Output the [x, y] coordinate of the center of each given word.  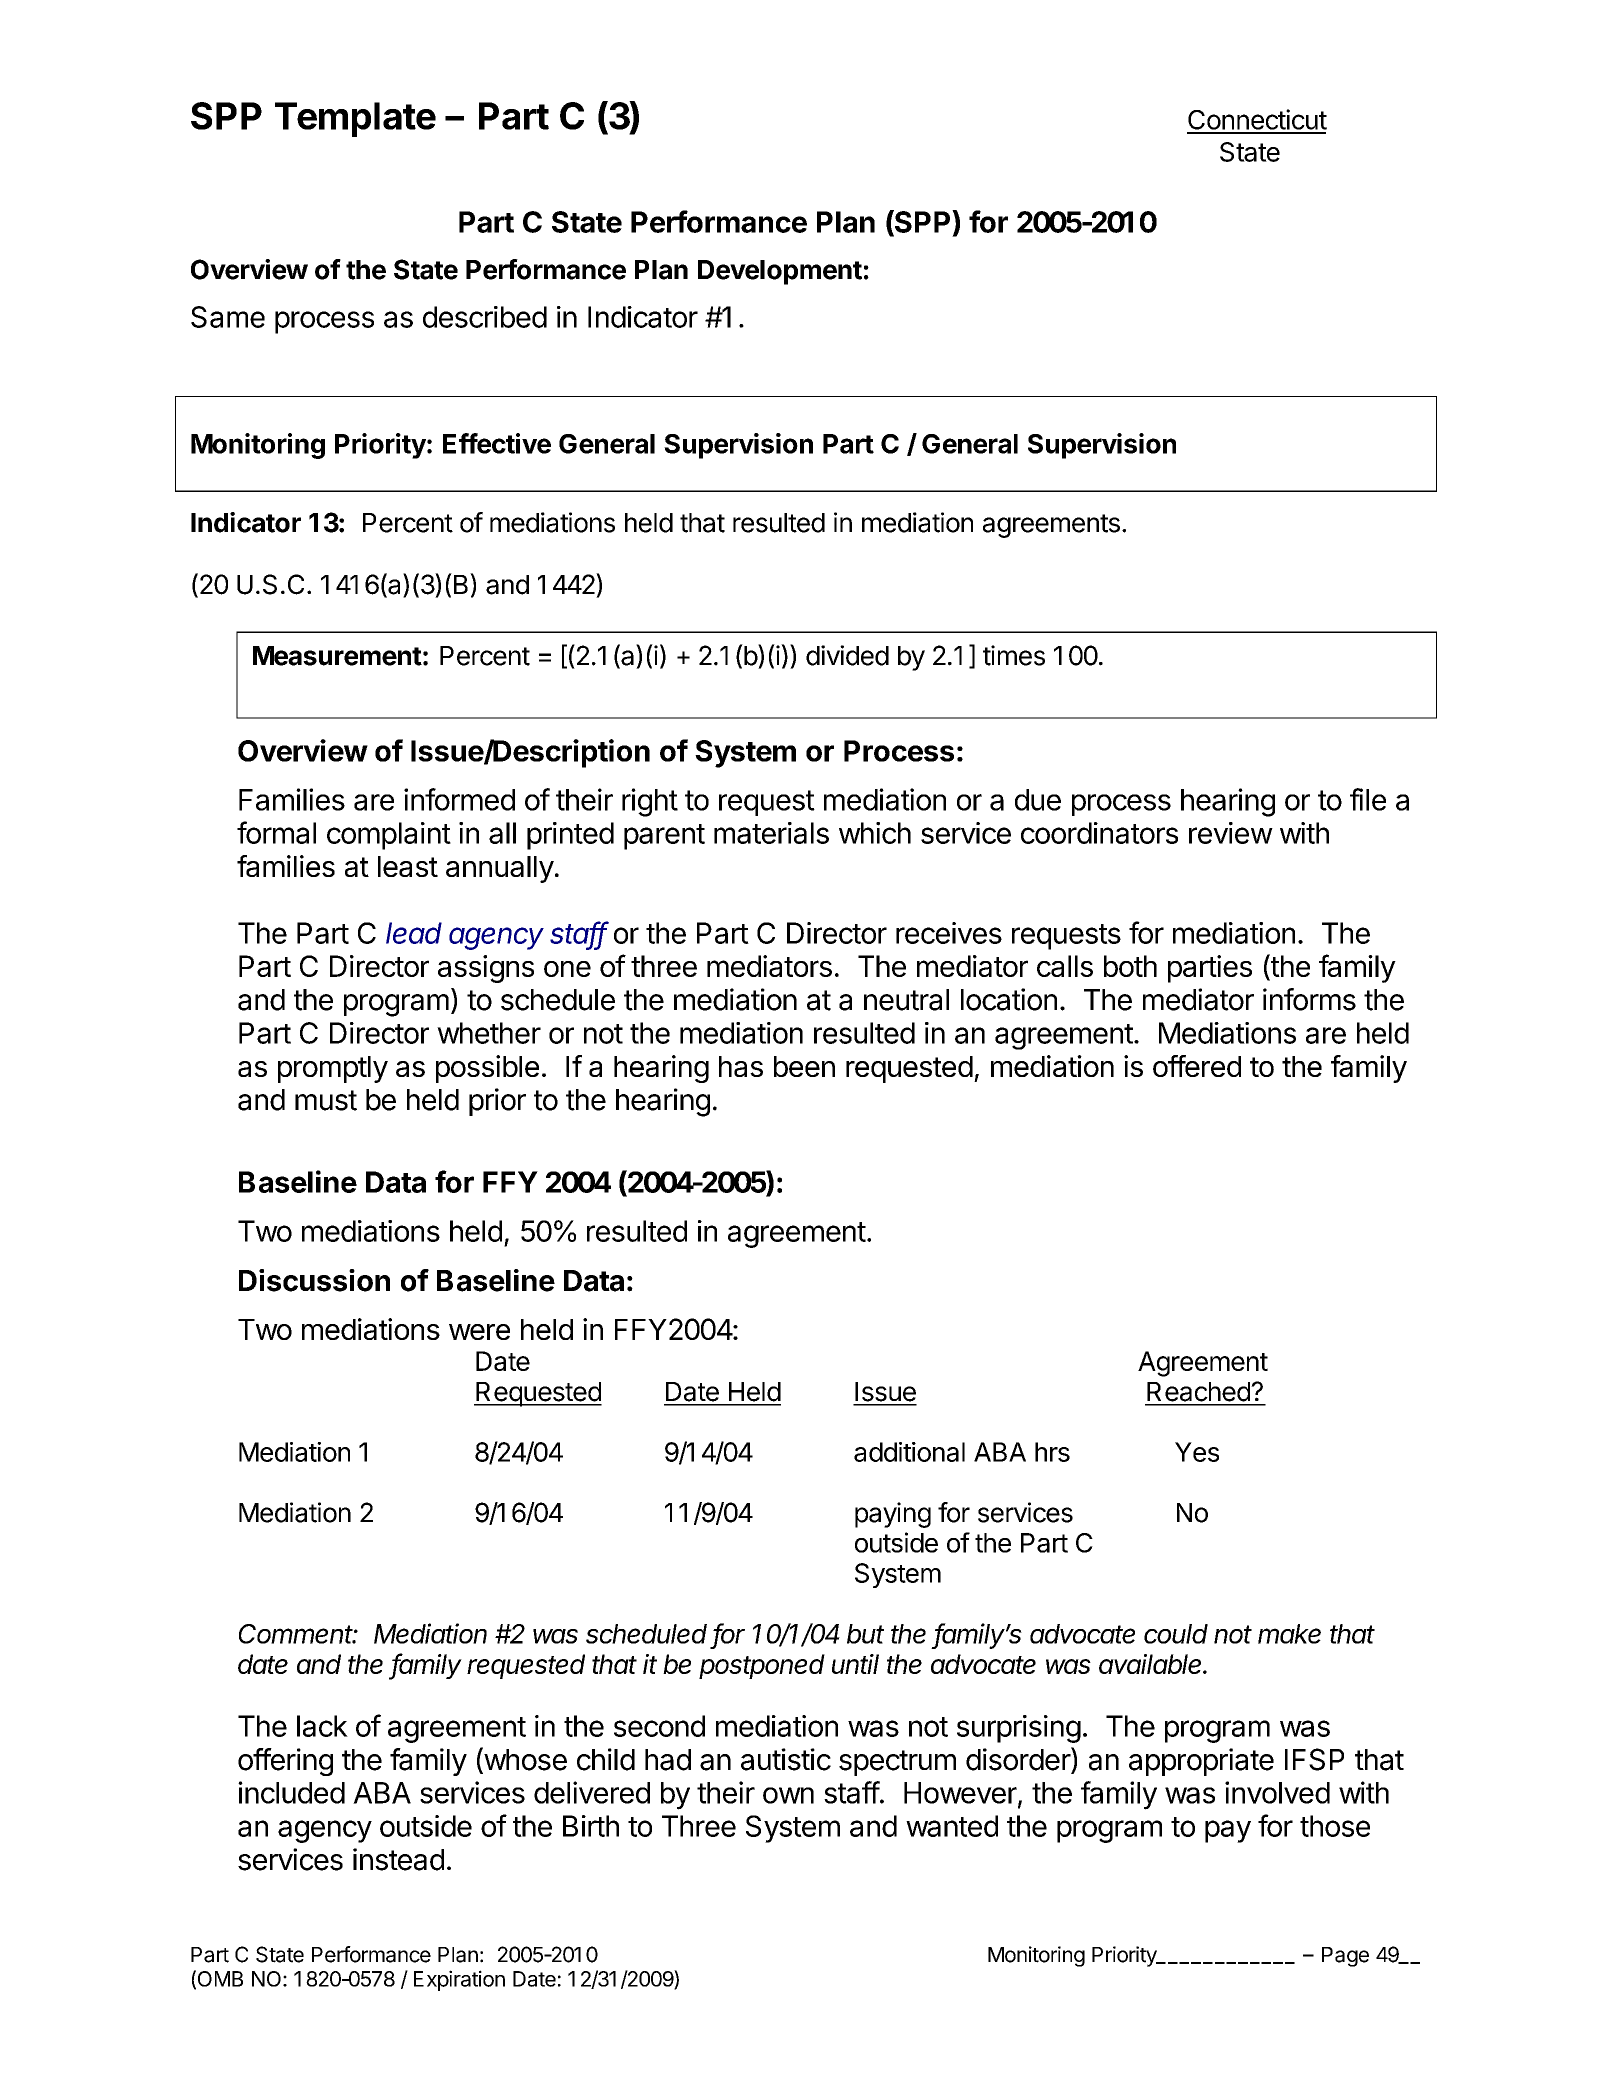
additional [909, 1452]
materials [771, 833]
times [1014, 655]
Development [780, 272]
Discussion [314, 1280]
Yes [1197, 1452]
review [1231, 833]
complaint [389, 836]
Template [355, 119]
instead [398, 1859]
